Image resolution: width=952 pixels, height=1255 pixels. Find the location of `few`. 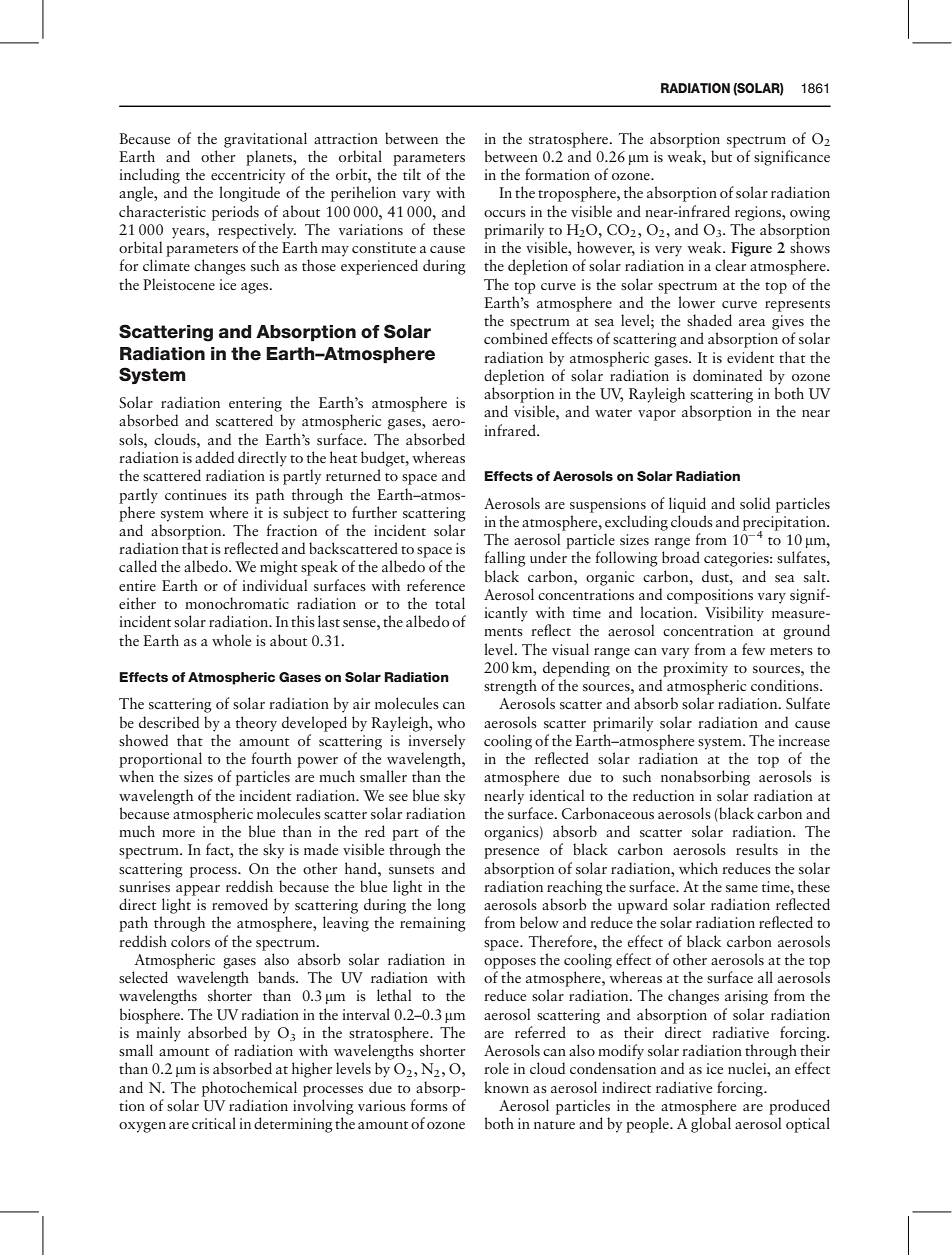

few is located at coordinates (753, 649).
